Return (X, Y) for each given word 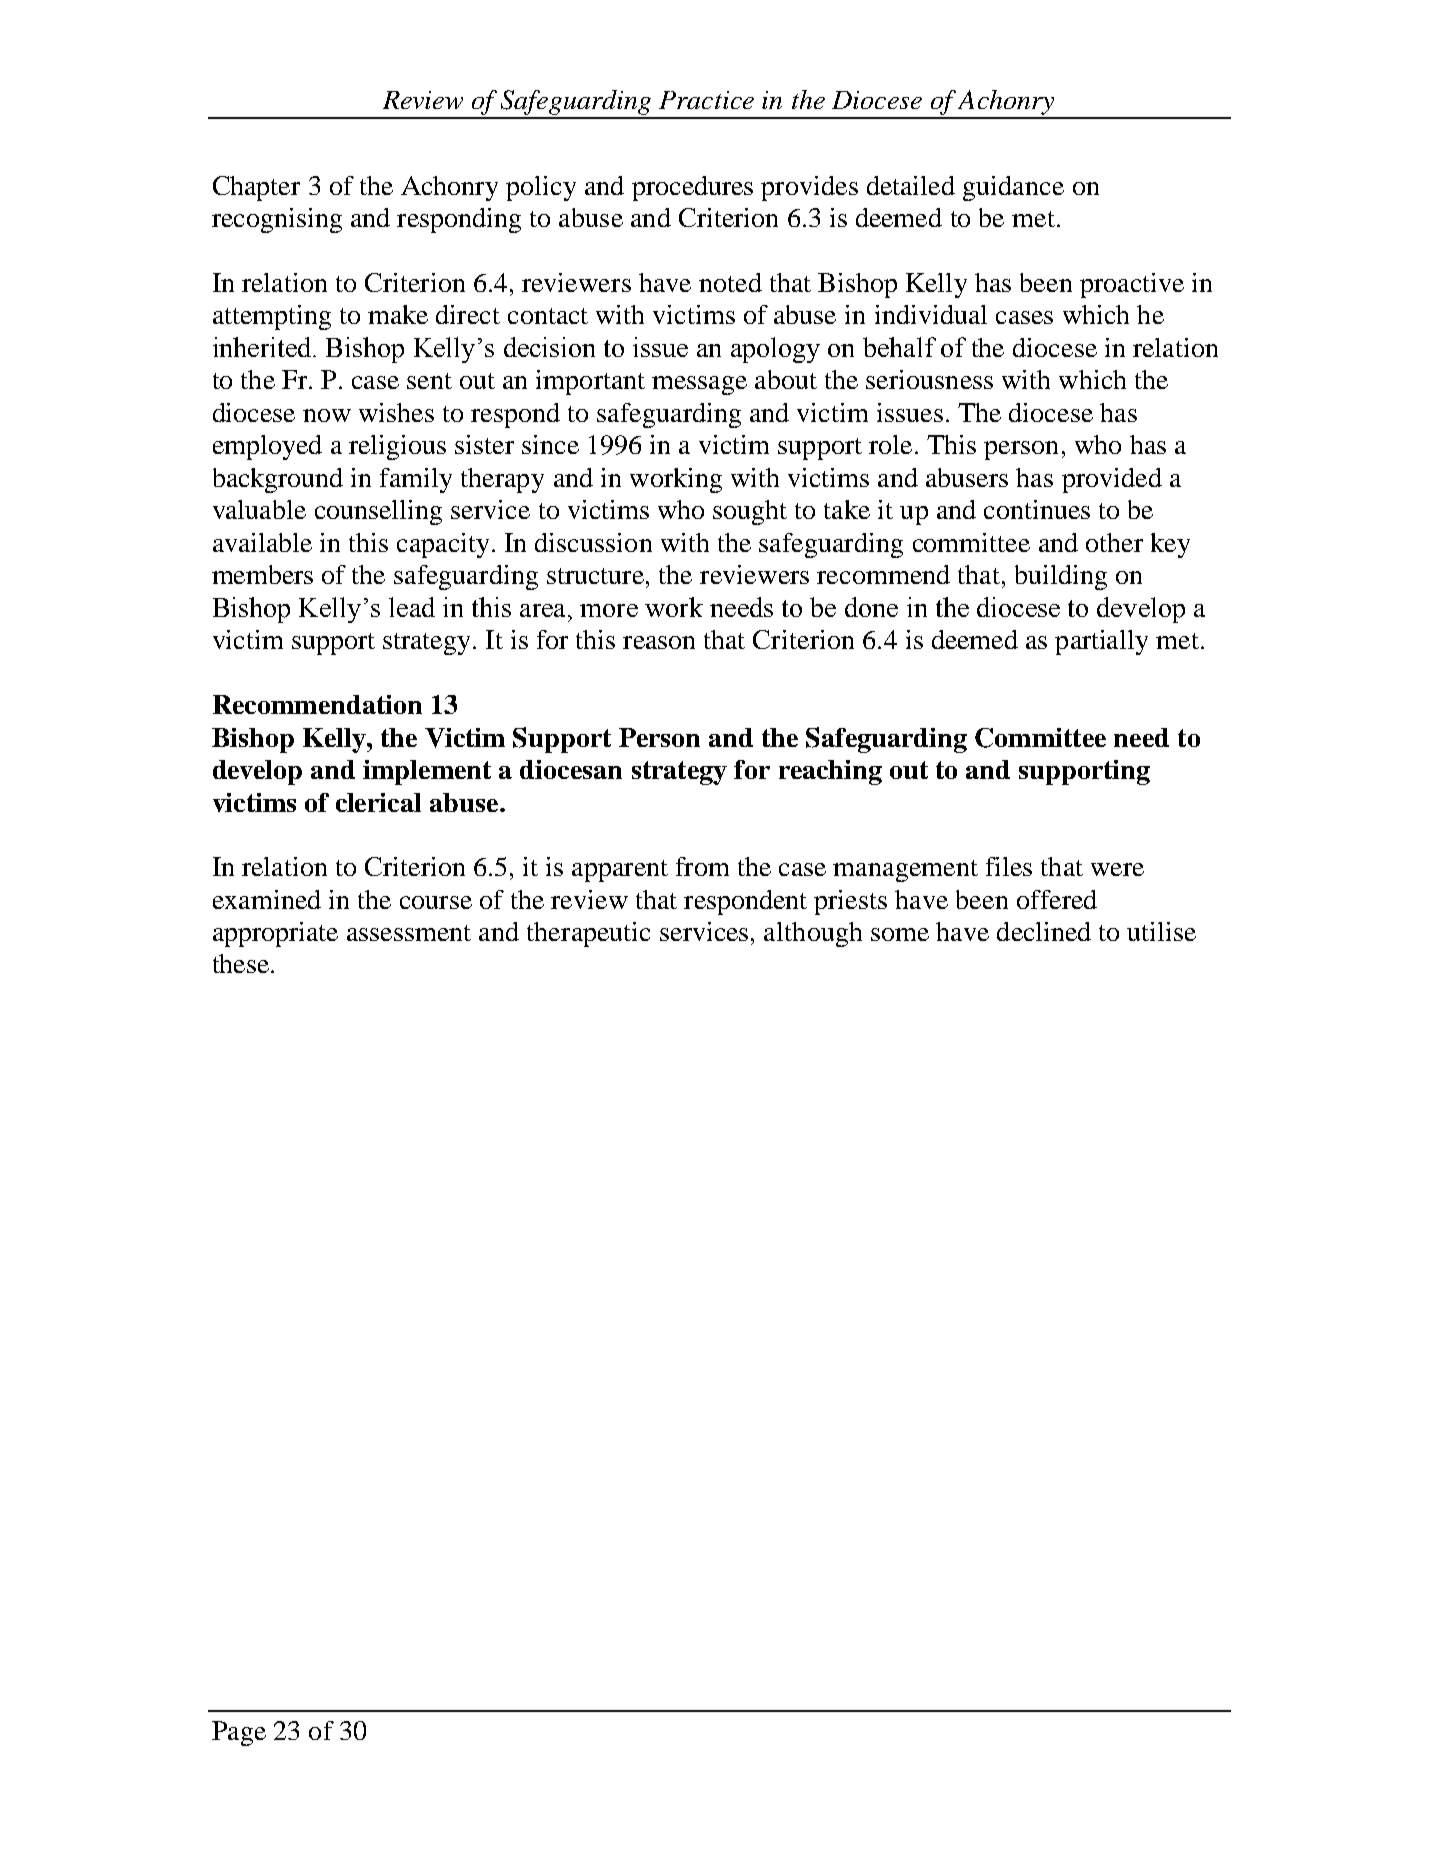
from (702, 866)
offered (1057, 899)
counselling (378, 512)
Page (239, 1733)
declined (1044, 931)
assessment (409, 933)
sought (750, 512)
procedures (692, 188)
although (813, 934)
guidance (1013, 188)
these (241, 963)
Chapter (256, 188)
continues (1037, 509)
